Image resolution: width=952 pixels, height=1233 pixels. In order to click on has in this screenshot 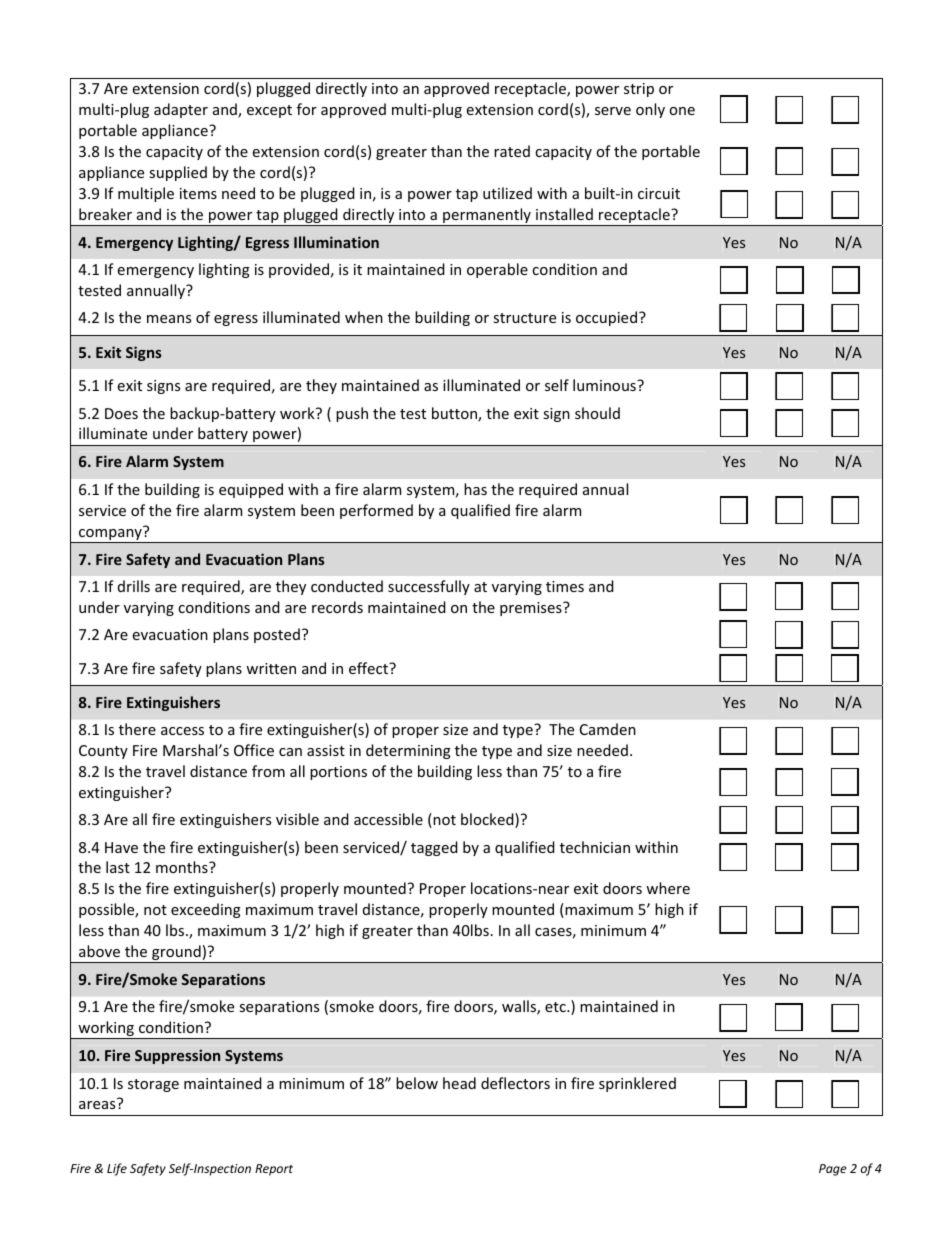, I will do `click(475, 489)`.
